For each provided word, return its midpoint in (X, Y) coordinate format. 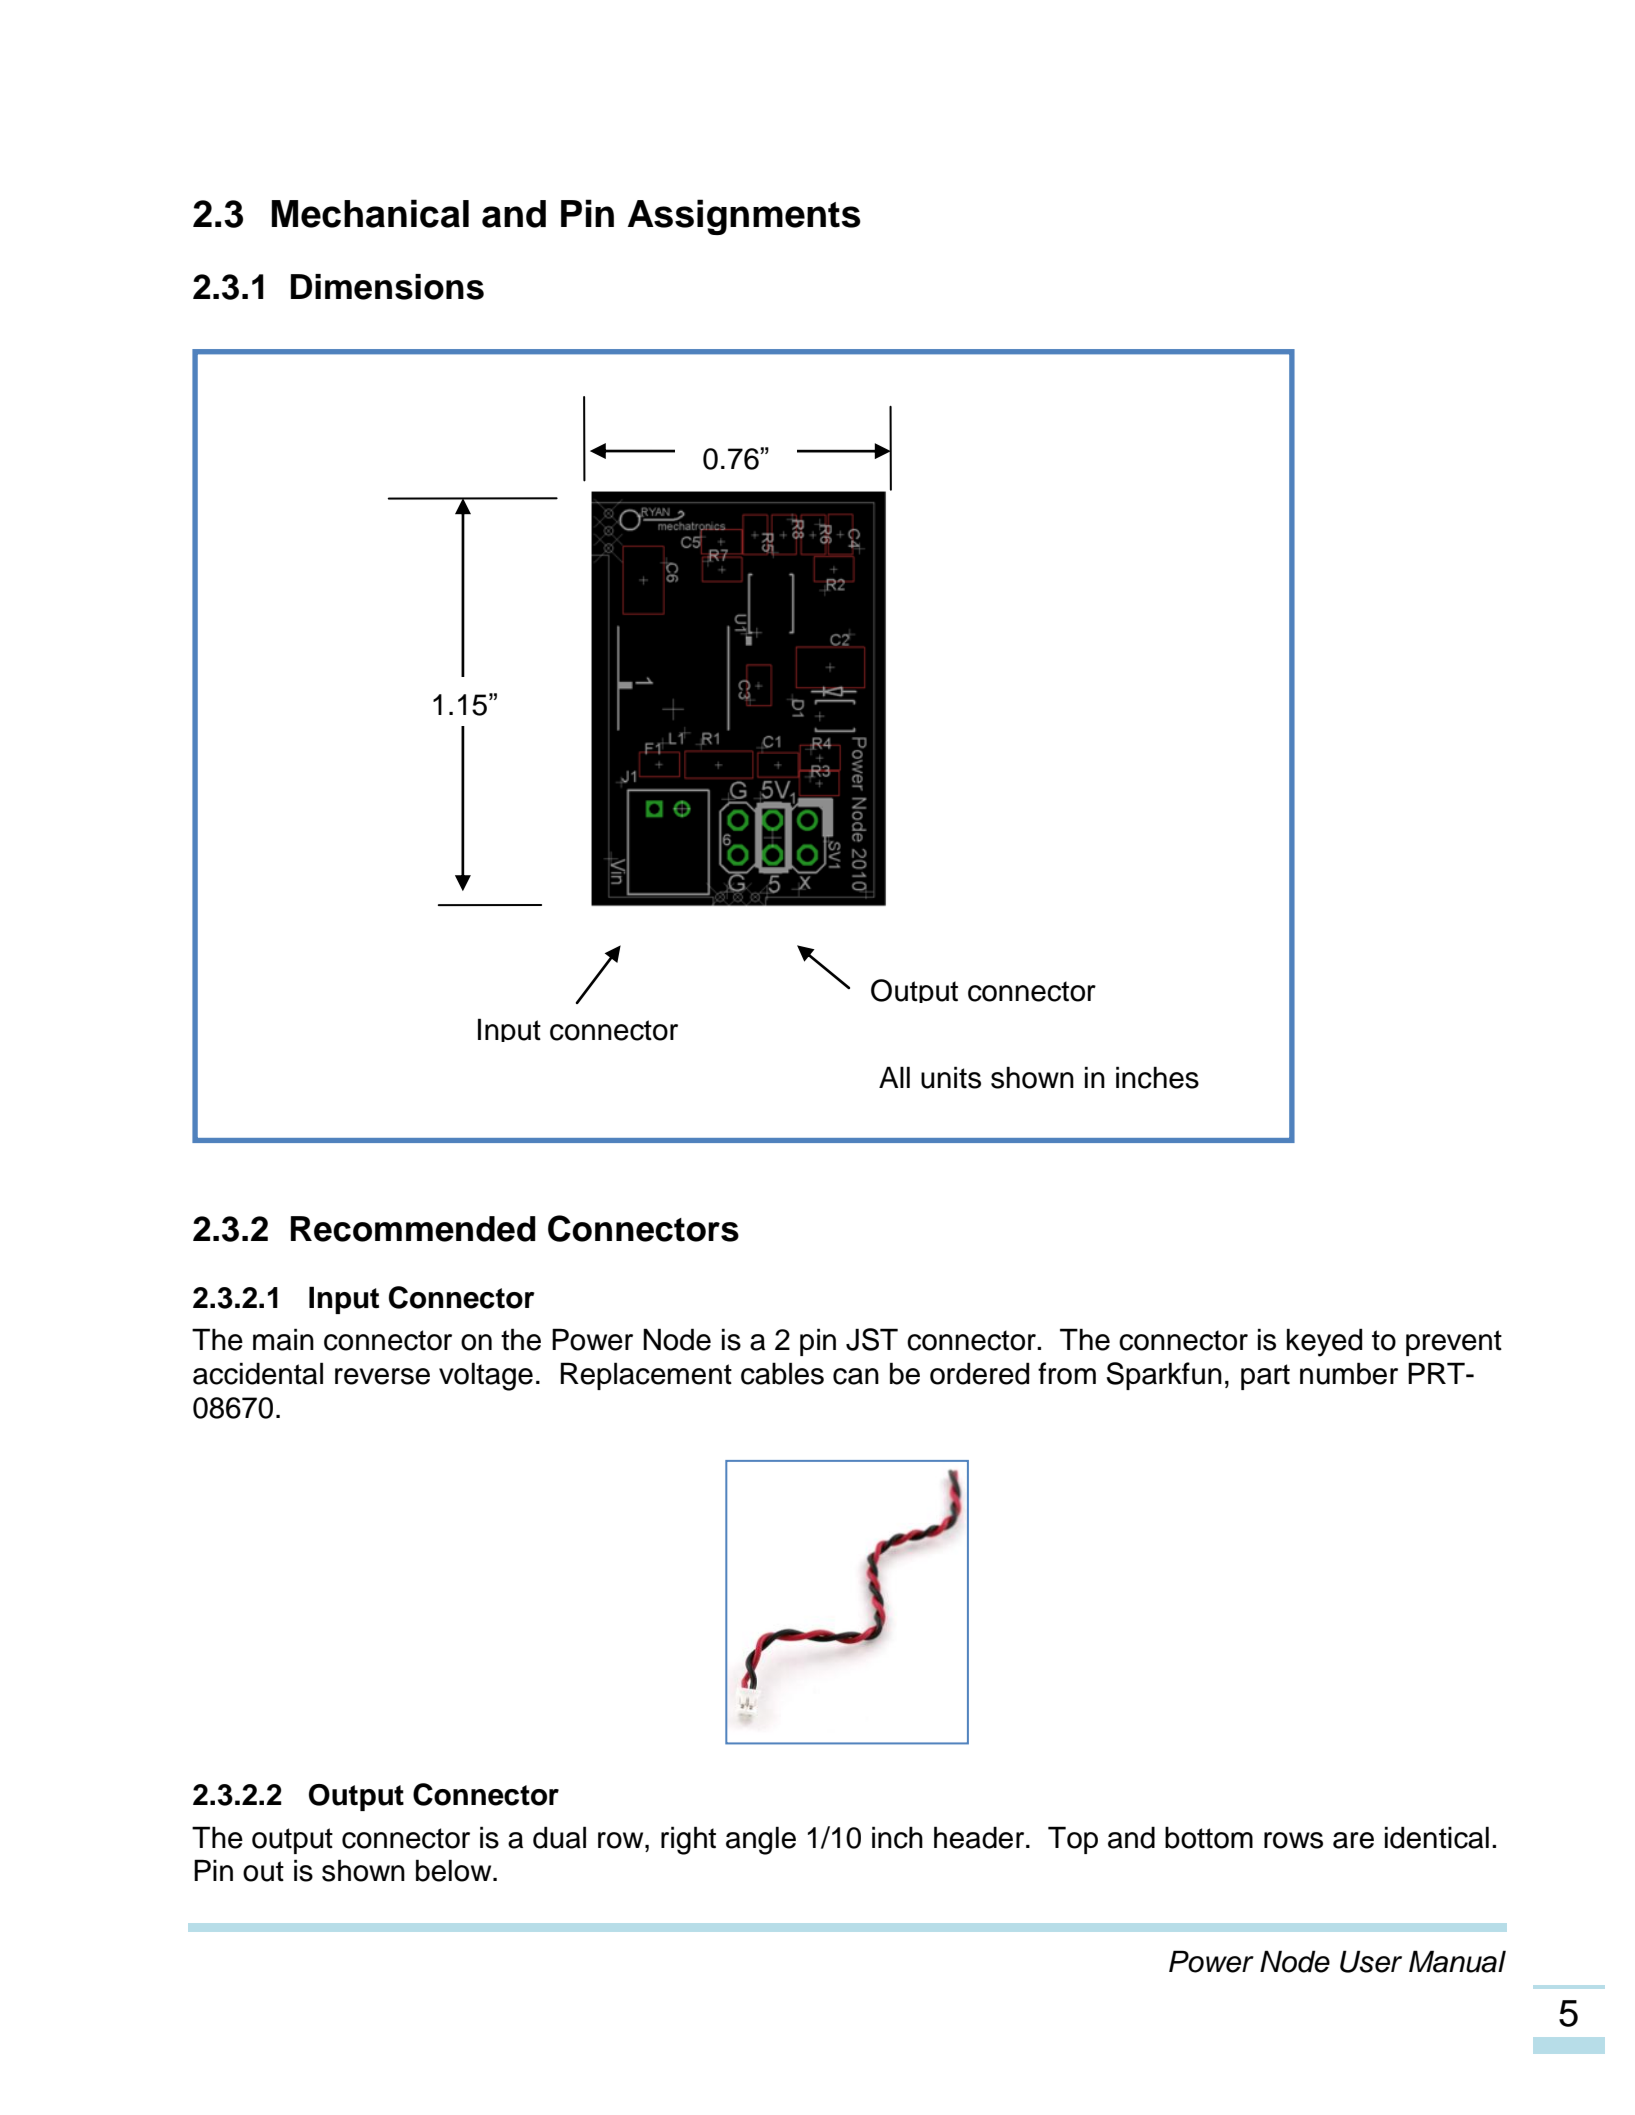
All (894, 1077)
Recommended (413, 1229)
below (455, 1870)
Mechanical (370, 213)
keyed (1324, 1342)
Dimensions (387, 287)
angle (761, 1840)
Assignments (744, 217)
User (1371, 1961)
